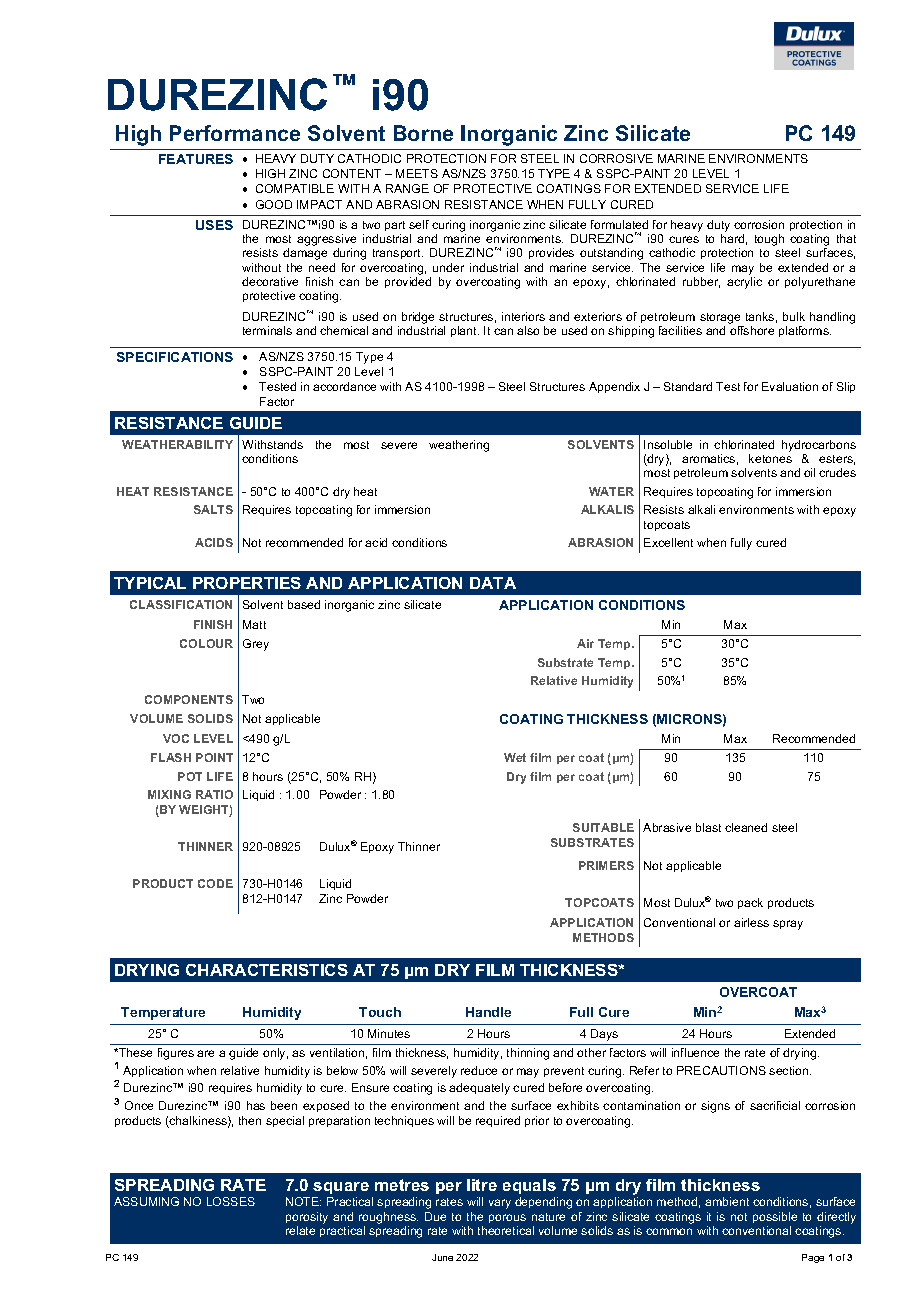  What do you see at coordinates (515, 757) in the document?
I see `Wet` at bounding box center [515, 757].
